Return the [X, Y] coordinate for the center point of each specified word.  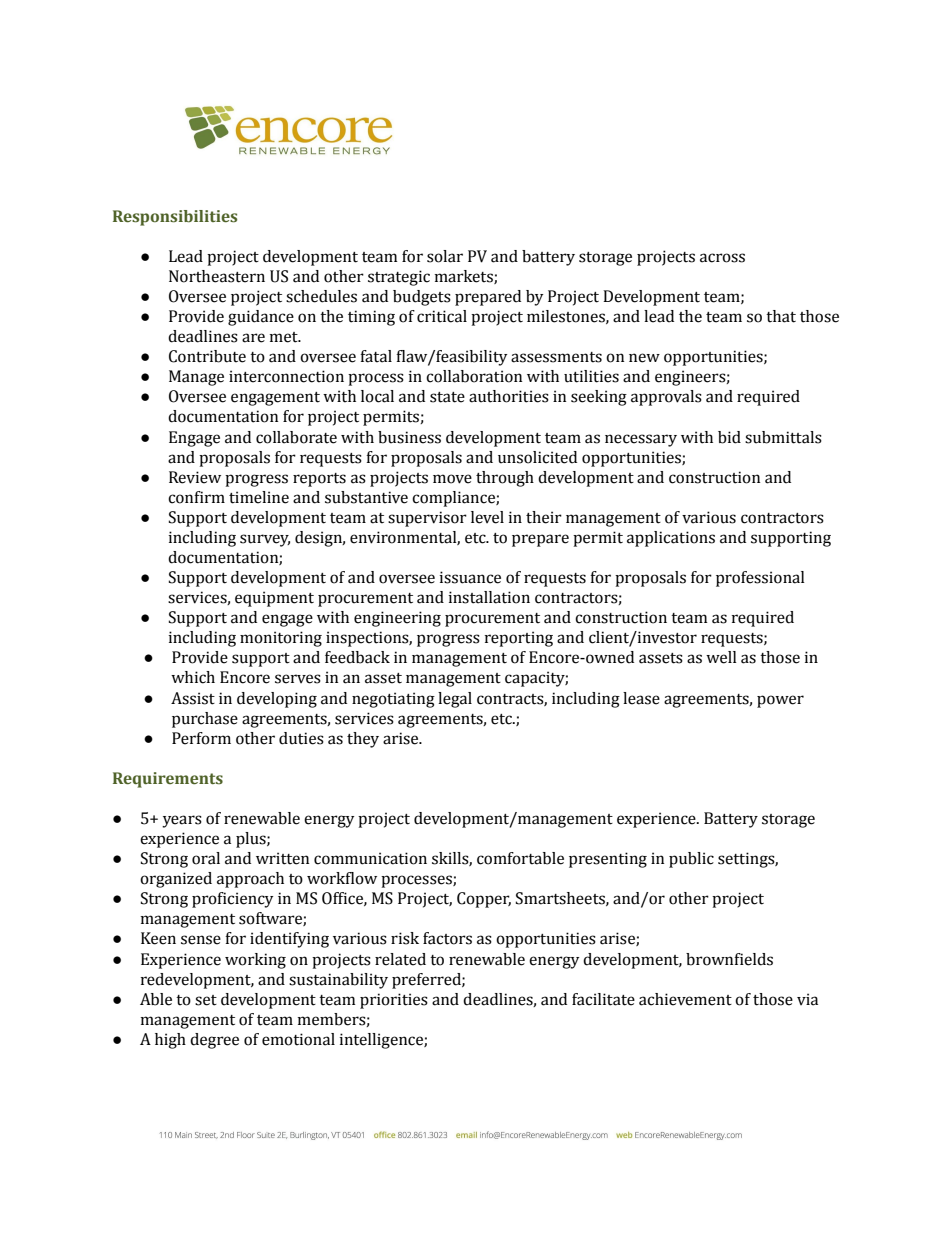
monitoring [281, 639]
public [691, 860]
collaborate [296, 437]
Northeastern [217, 276]
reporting [519, 639]
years [182, 821]
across [722, 258]
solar [445, 256]
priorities [394, 1001]
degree [214, 1041]
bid [729, 437]
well [721, 657]
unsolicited [537, 457]
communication [370, 858]
